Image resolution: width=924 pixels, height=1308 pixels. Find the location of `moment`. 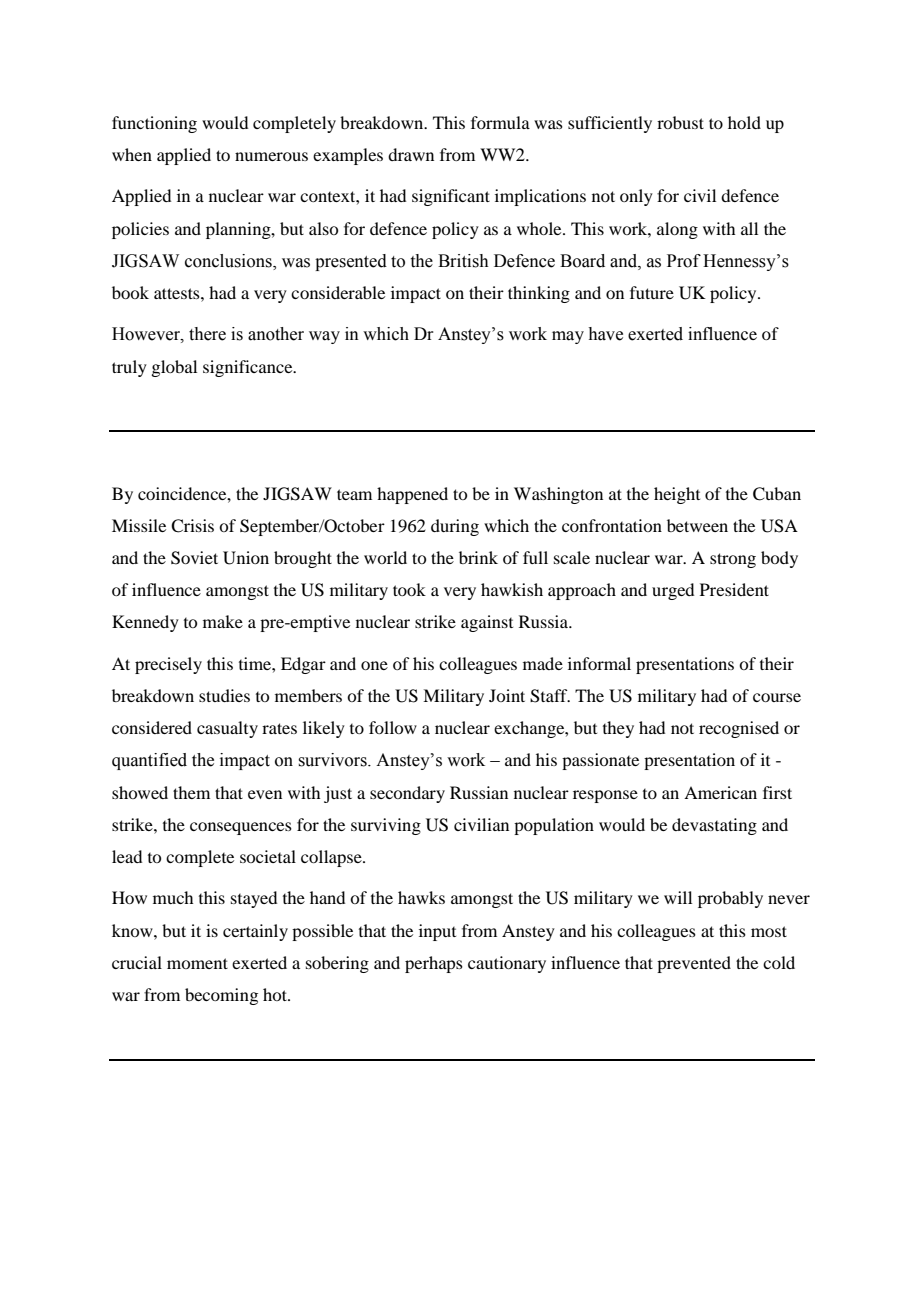

moment is located at coordinates (197, 963).
